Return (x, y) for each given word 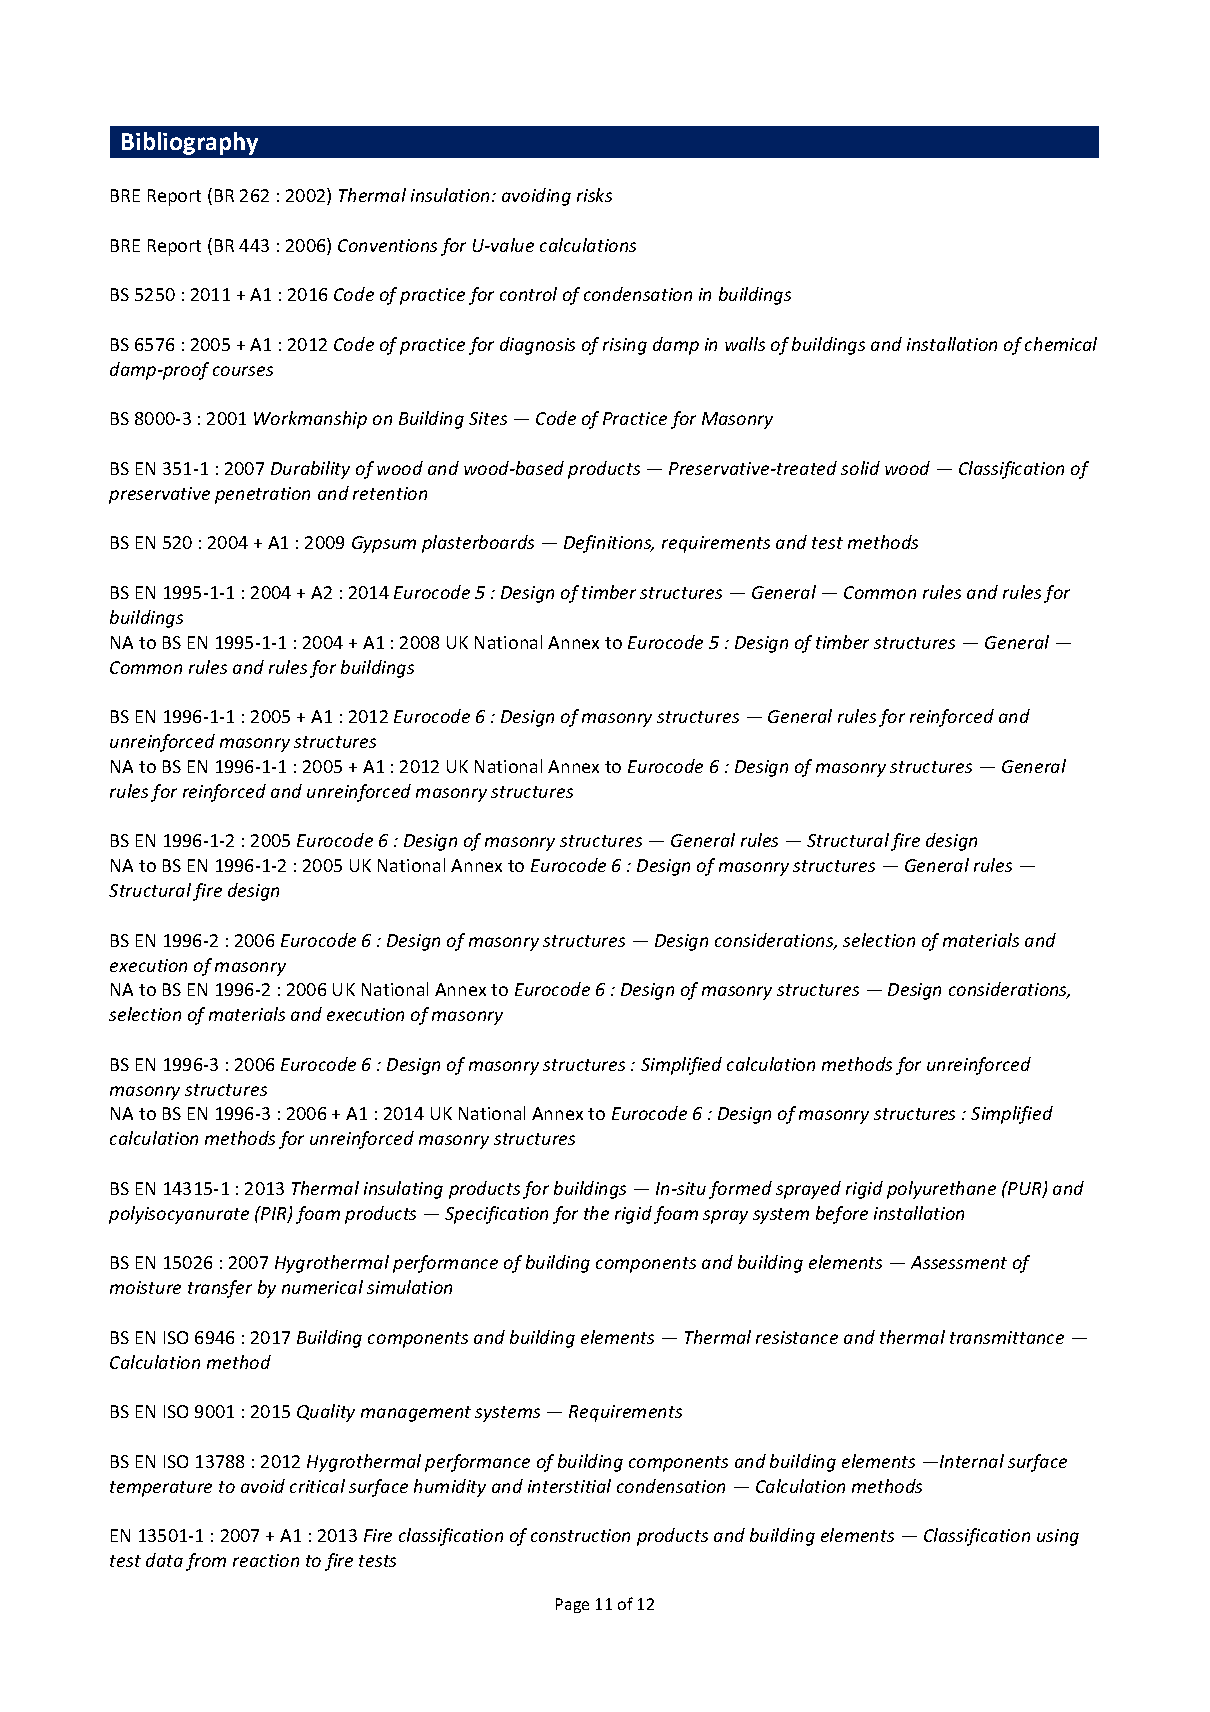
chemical (1061, 344)
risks (594, 195)
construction (580, 1535)
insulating (403, 1190)
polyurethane (941, 1190)
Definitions (609, 544)
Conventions (387, 245)
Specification (496, 1215)
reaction (266, 1560)
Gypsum (384, 544)
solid (860, 468)
